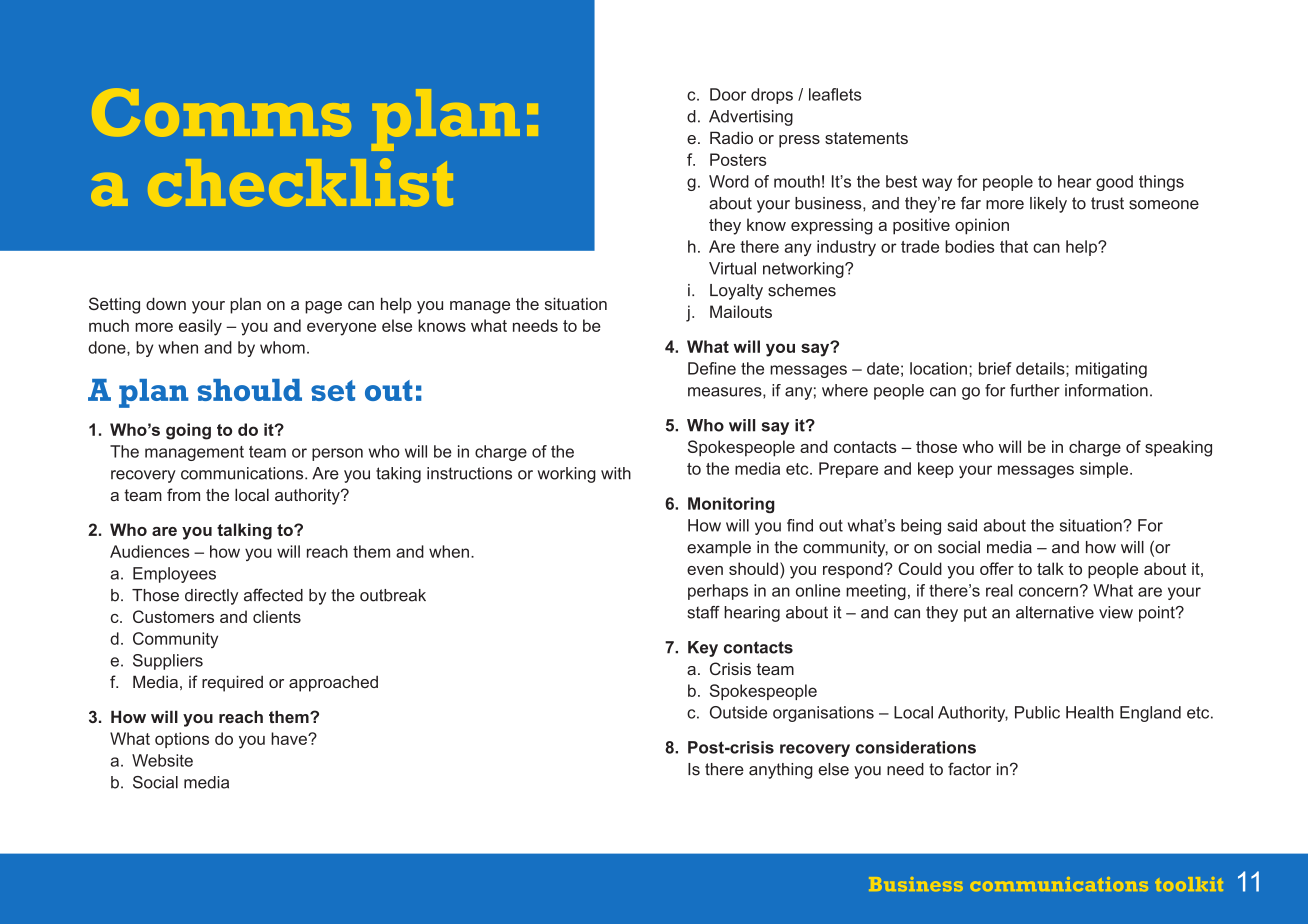 Image resolution: width=1308 pixels, height=924 pixels. What do you see at coordinates (221, 112) in the page?
I see `Comms` at bounding box center [221, 112].
